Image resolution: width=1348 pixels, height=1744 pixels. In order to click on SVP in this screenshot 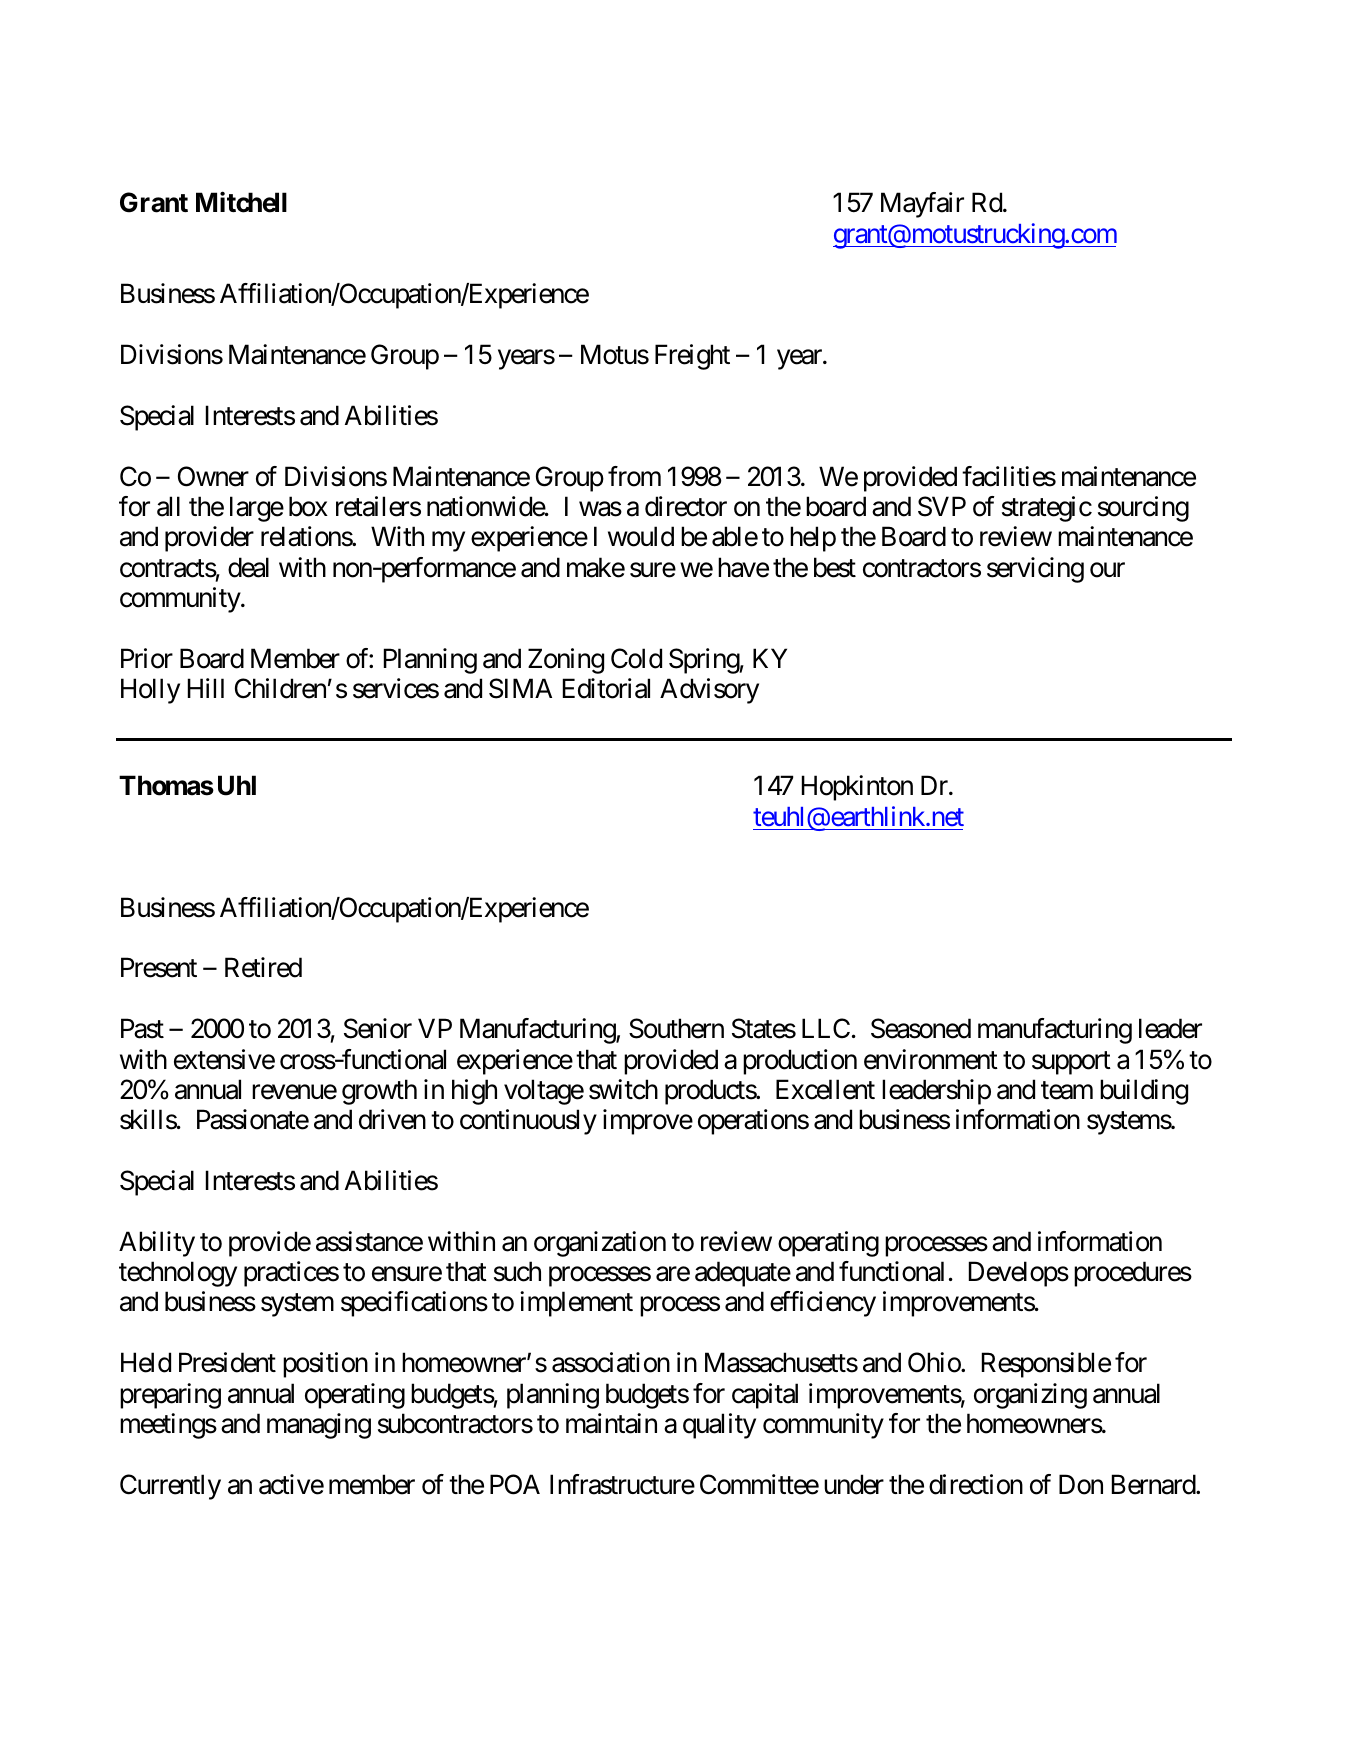, I will do `click(942, 506)`.
